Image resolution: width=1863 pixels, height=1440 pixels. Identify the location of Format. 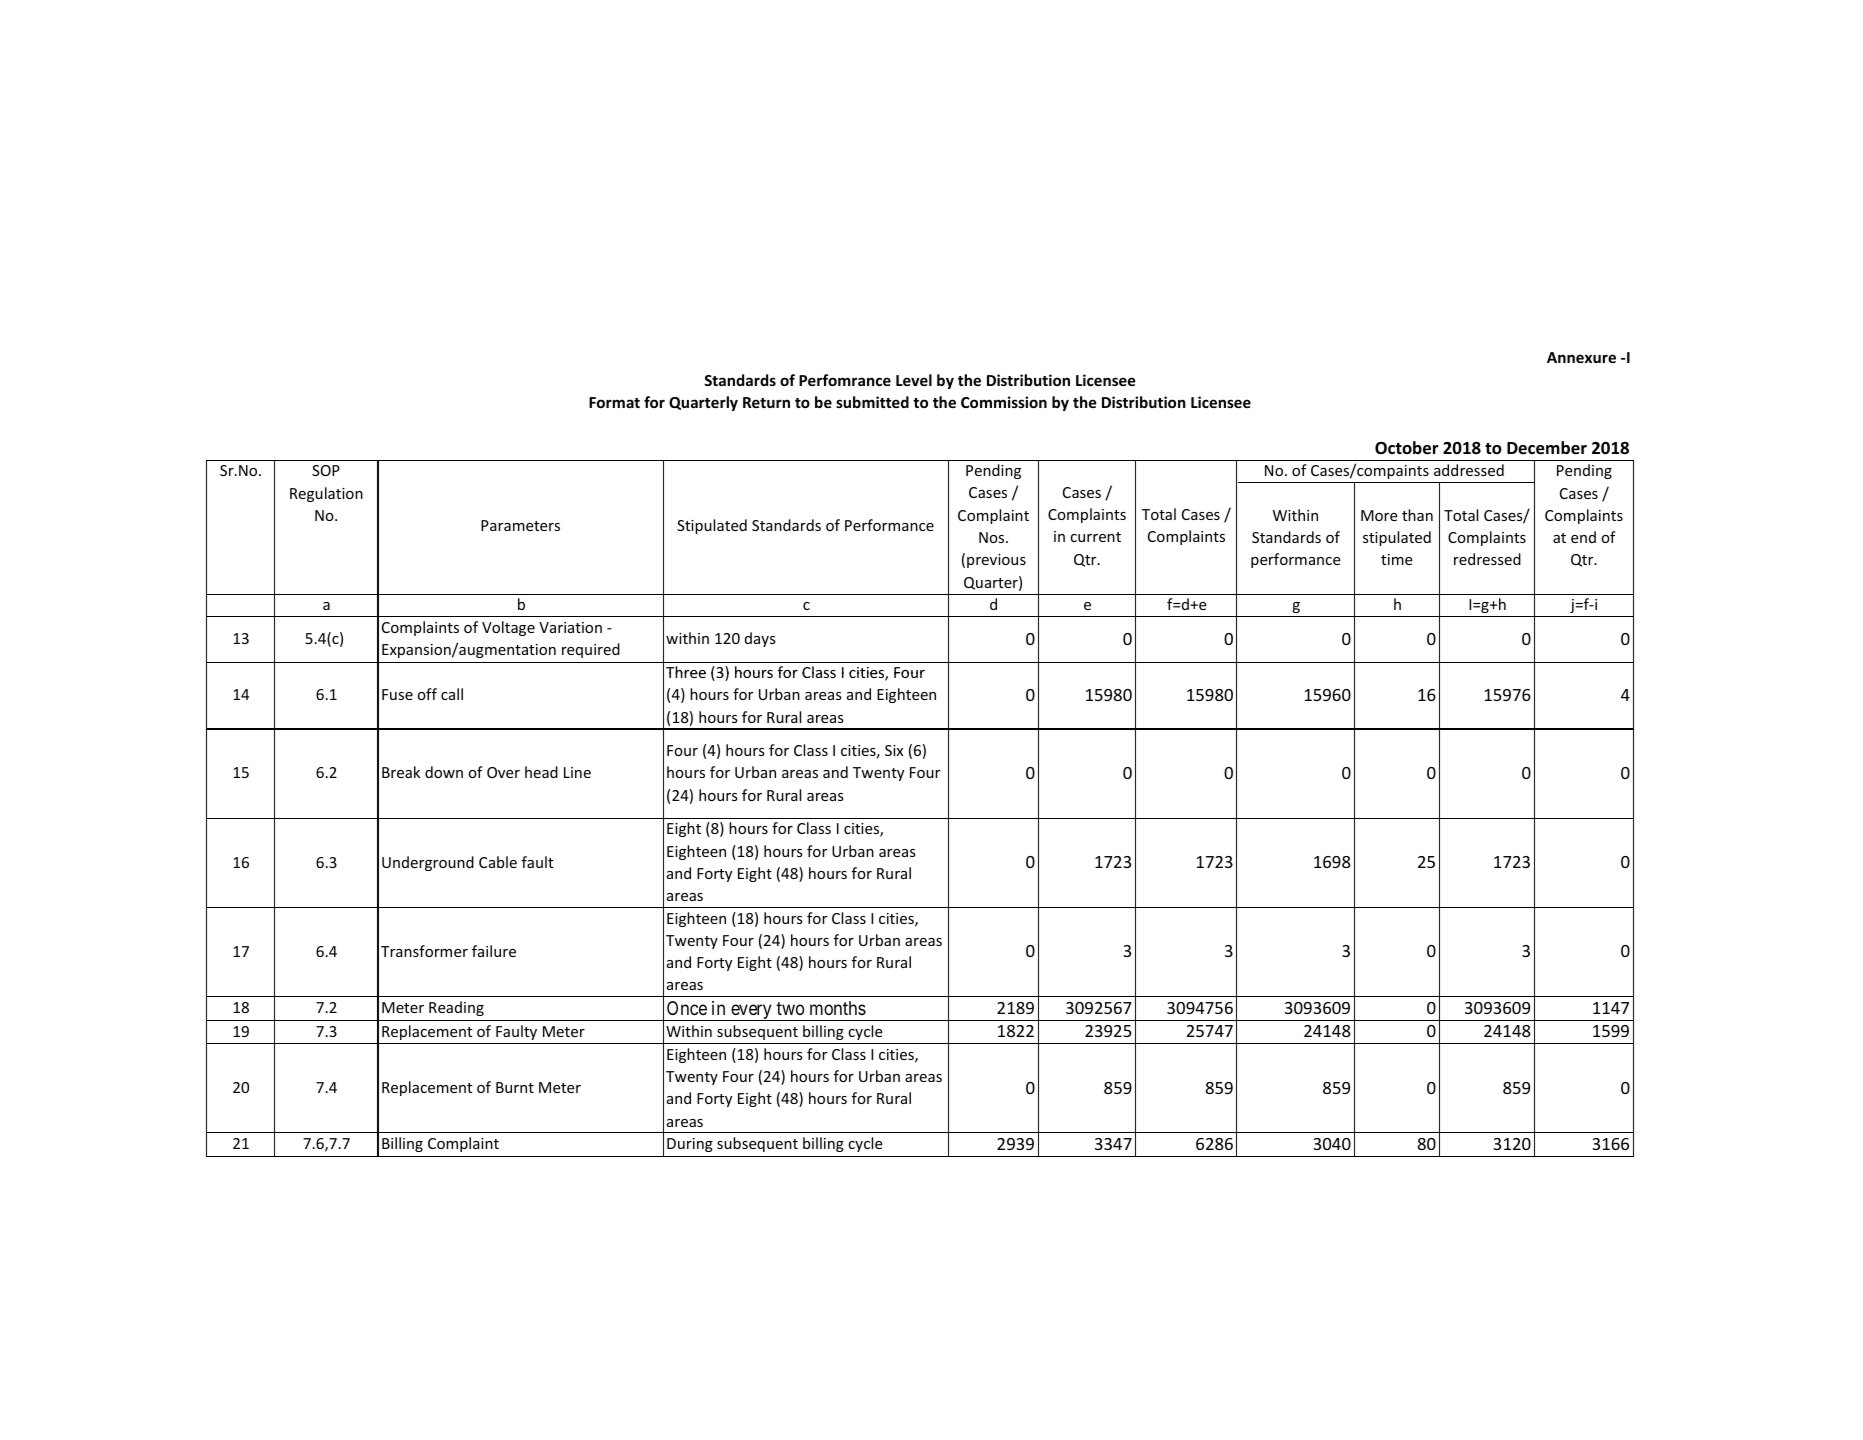
(614, 402).
